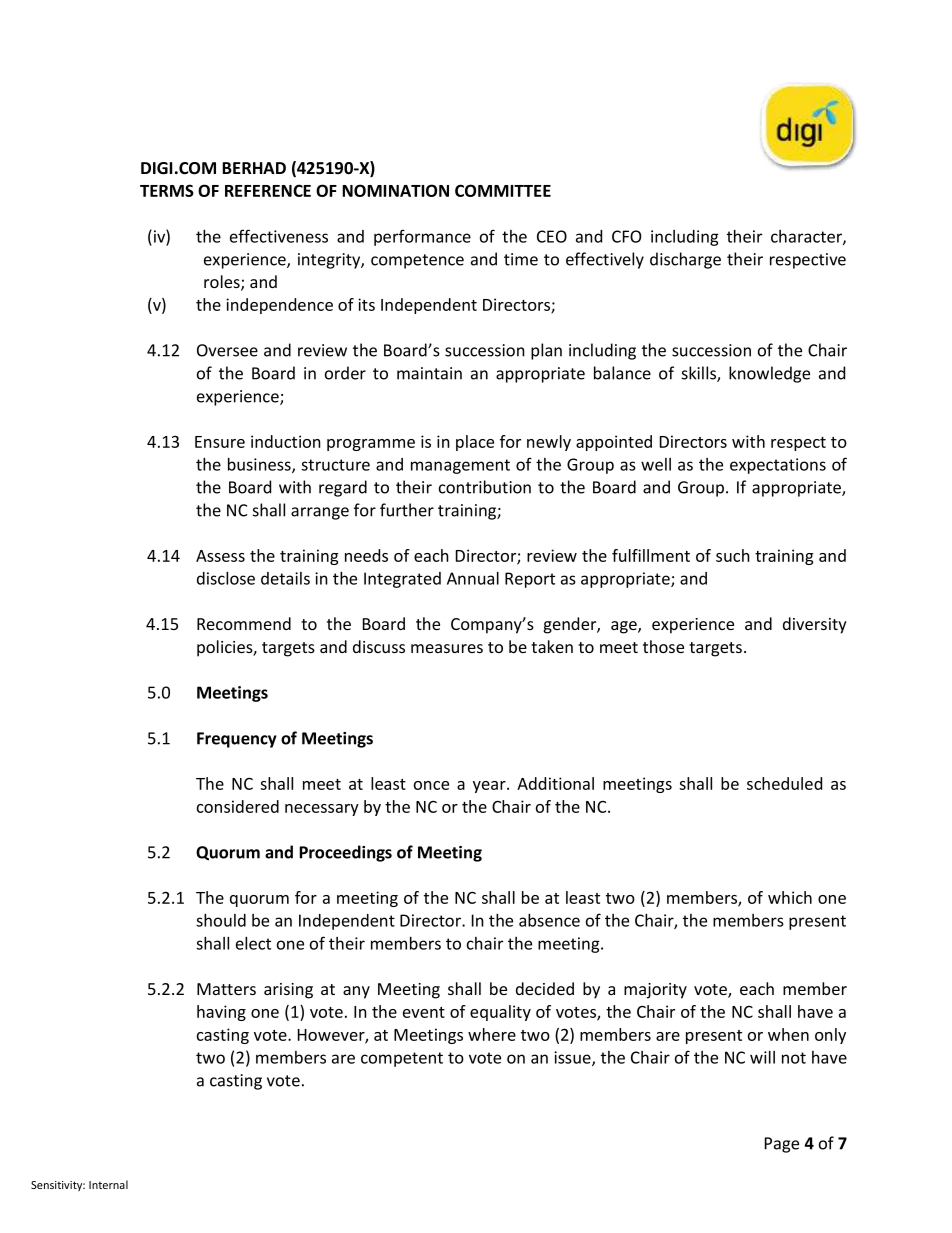 This screenshot has height=1233, width=952. Describe the element at coordinates (663, 646) in the screenshot. I see `those` at that location.
